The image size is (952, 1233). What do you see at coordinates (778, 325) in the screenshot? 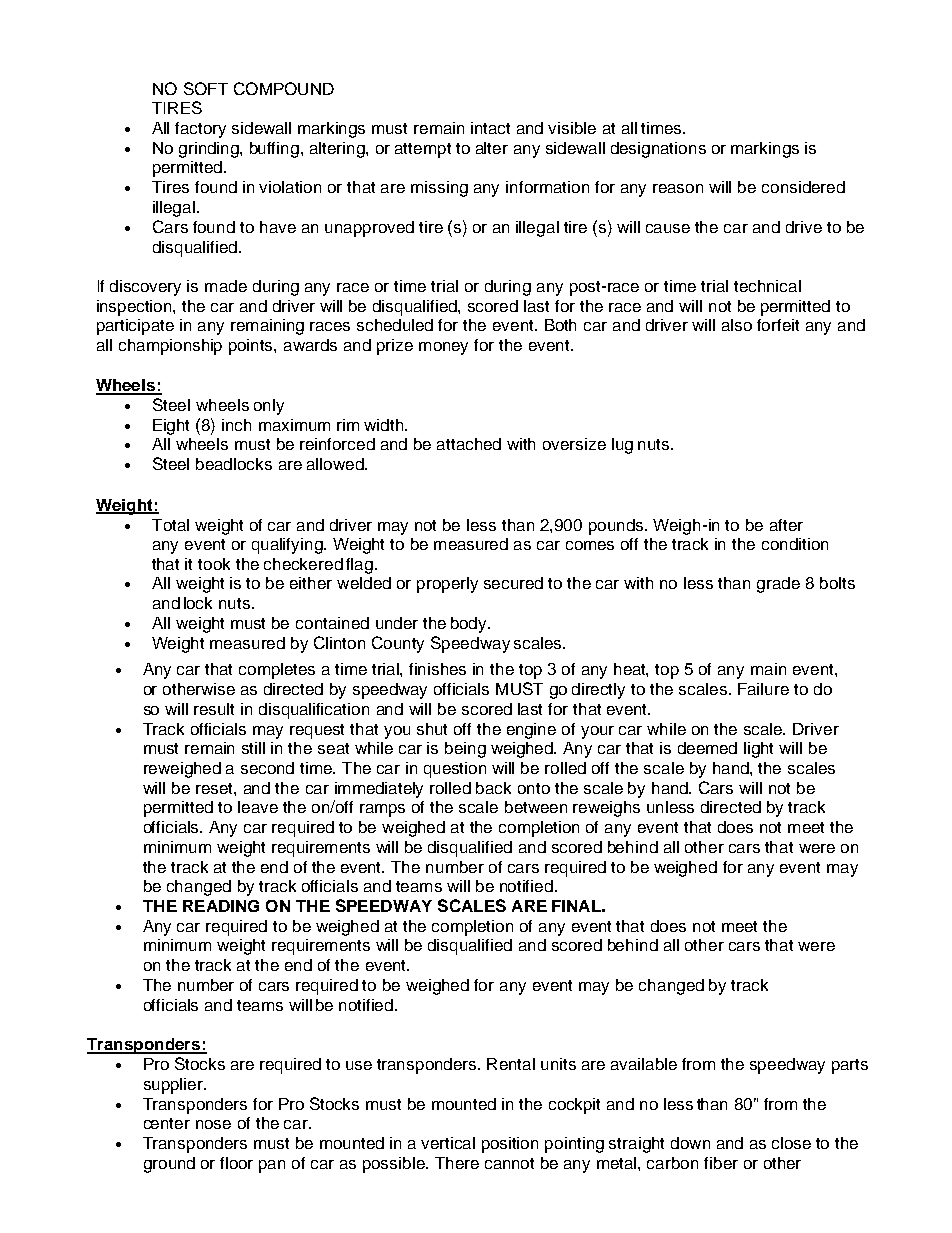
I see `forfeit` at bounding box center [778, 325].
